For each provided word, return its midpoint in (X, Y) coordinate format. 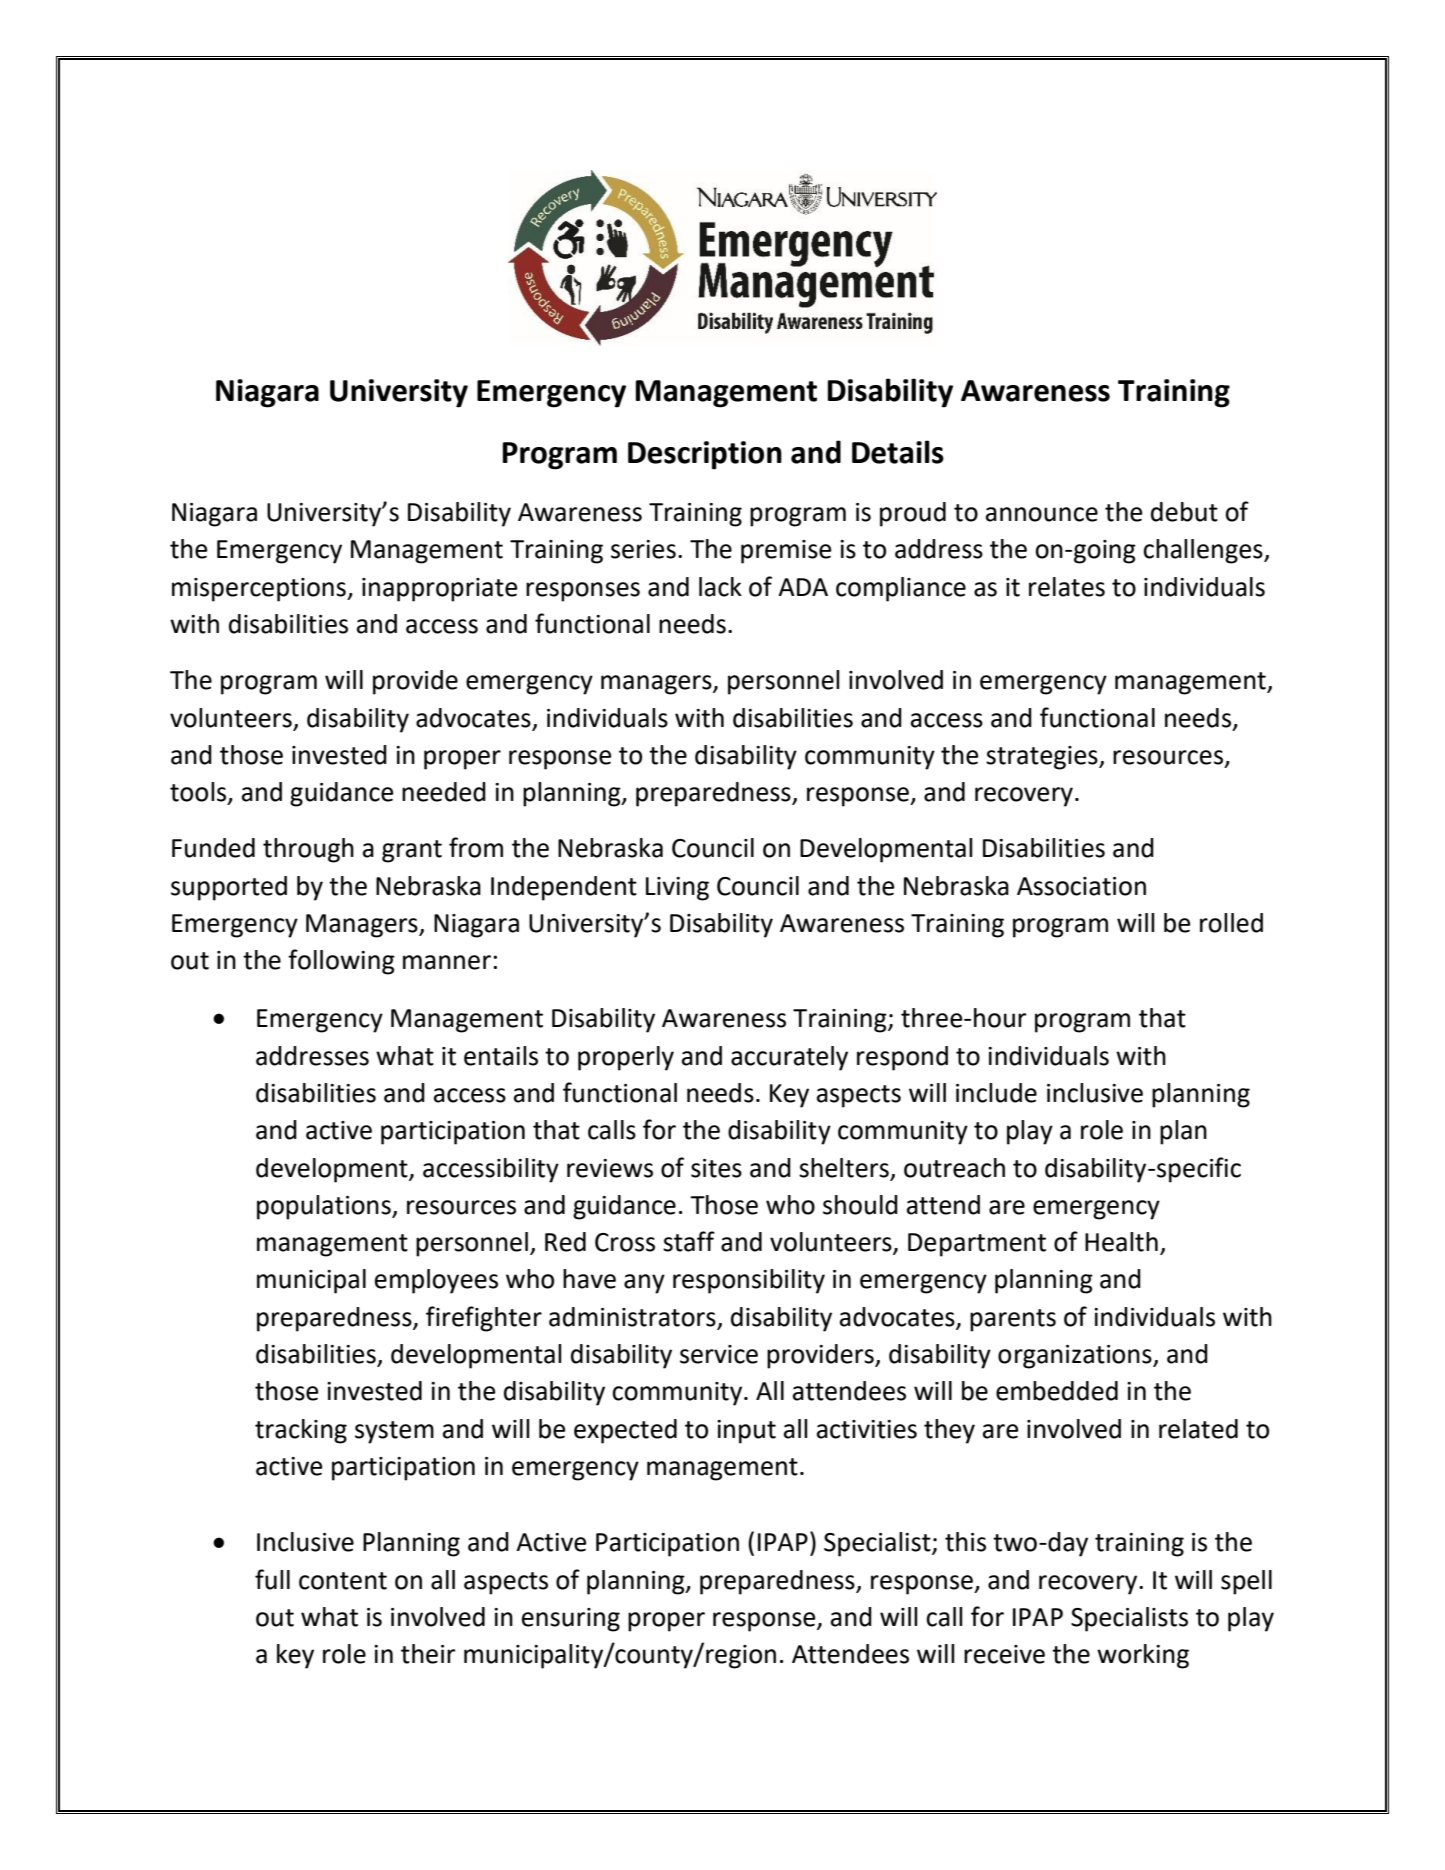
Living (677, 889)
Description (705, 455)
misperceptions (260, 590)
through (308, 850)
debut (1184, 512)
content (343, 1581)
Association (1081, 886)
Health (1121, 1242)
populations (325, 1207)
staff (689, 1241)
